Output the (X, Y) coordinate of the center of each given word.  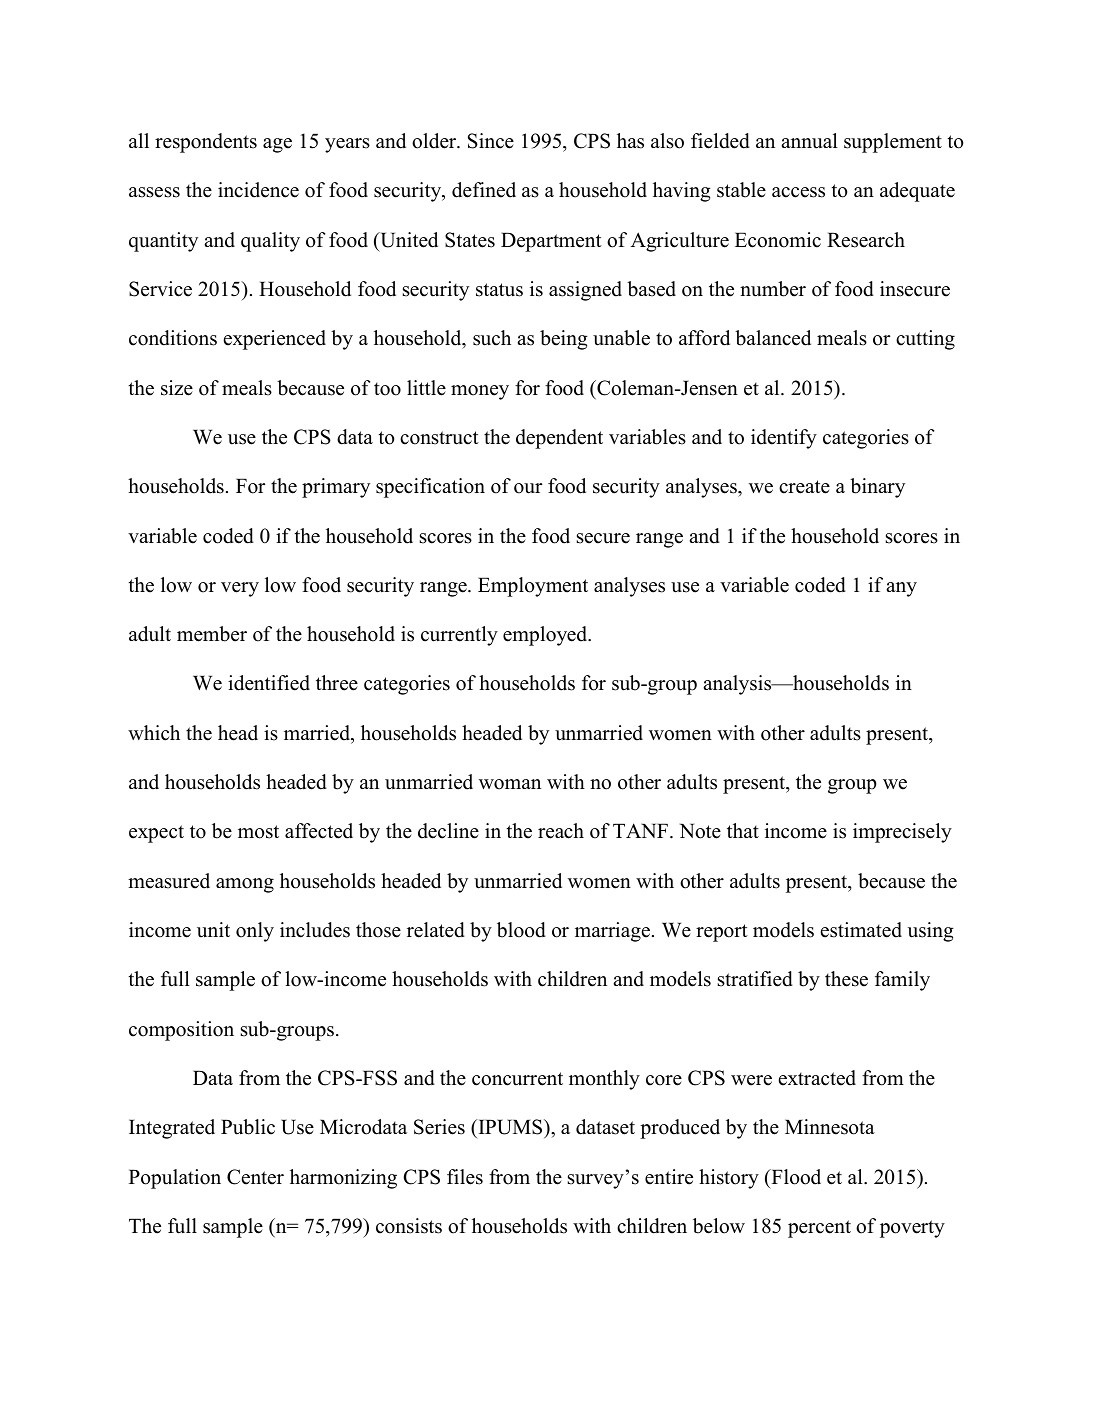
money (480, 392)
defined (484, 190)
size (177, 388)
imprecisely (902, 833)
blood (521, 930)
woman (510, 784)
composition (181, 1031)
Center (255, 1177)
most (258, 832)
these (846, 979)
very (240, 589)
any (901, 589)
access (798, 192)
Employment (533, 587)
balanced (773, 338)
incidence (258, 190)
